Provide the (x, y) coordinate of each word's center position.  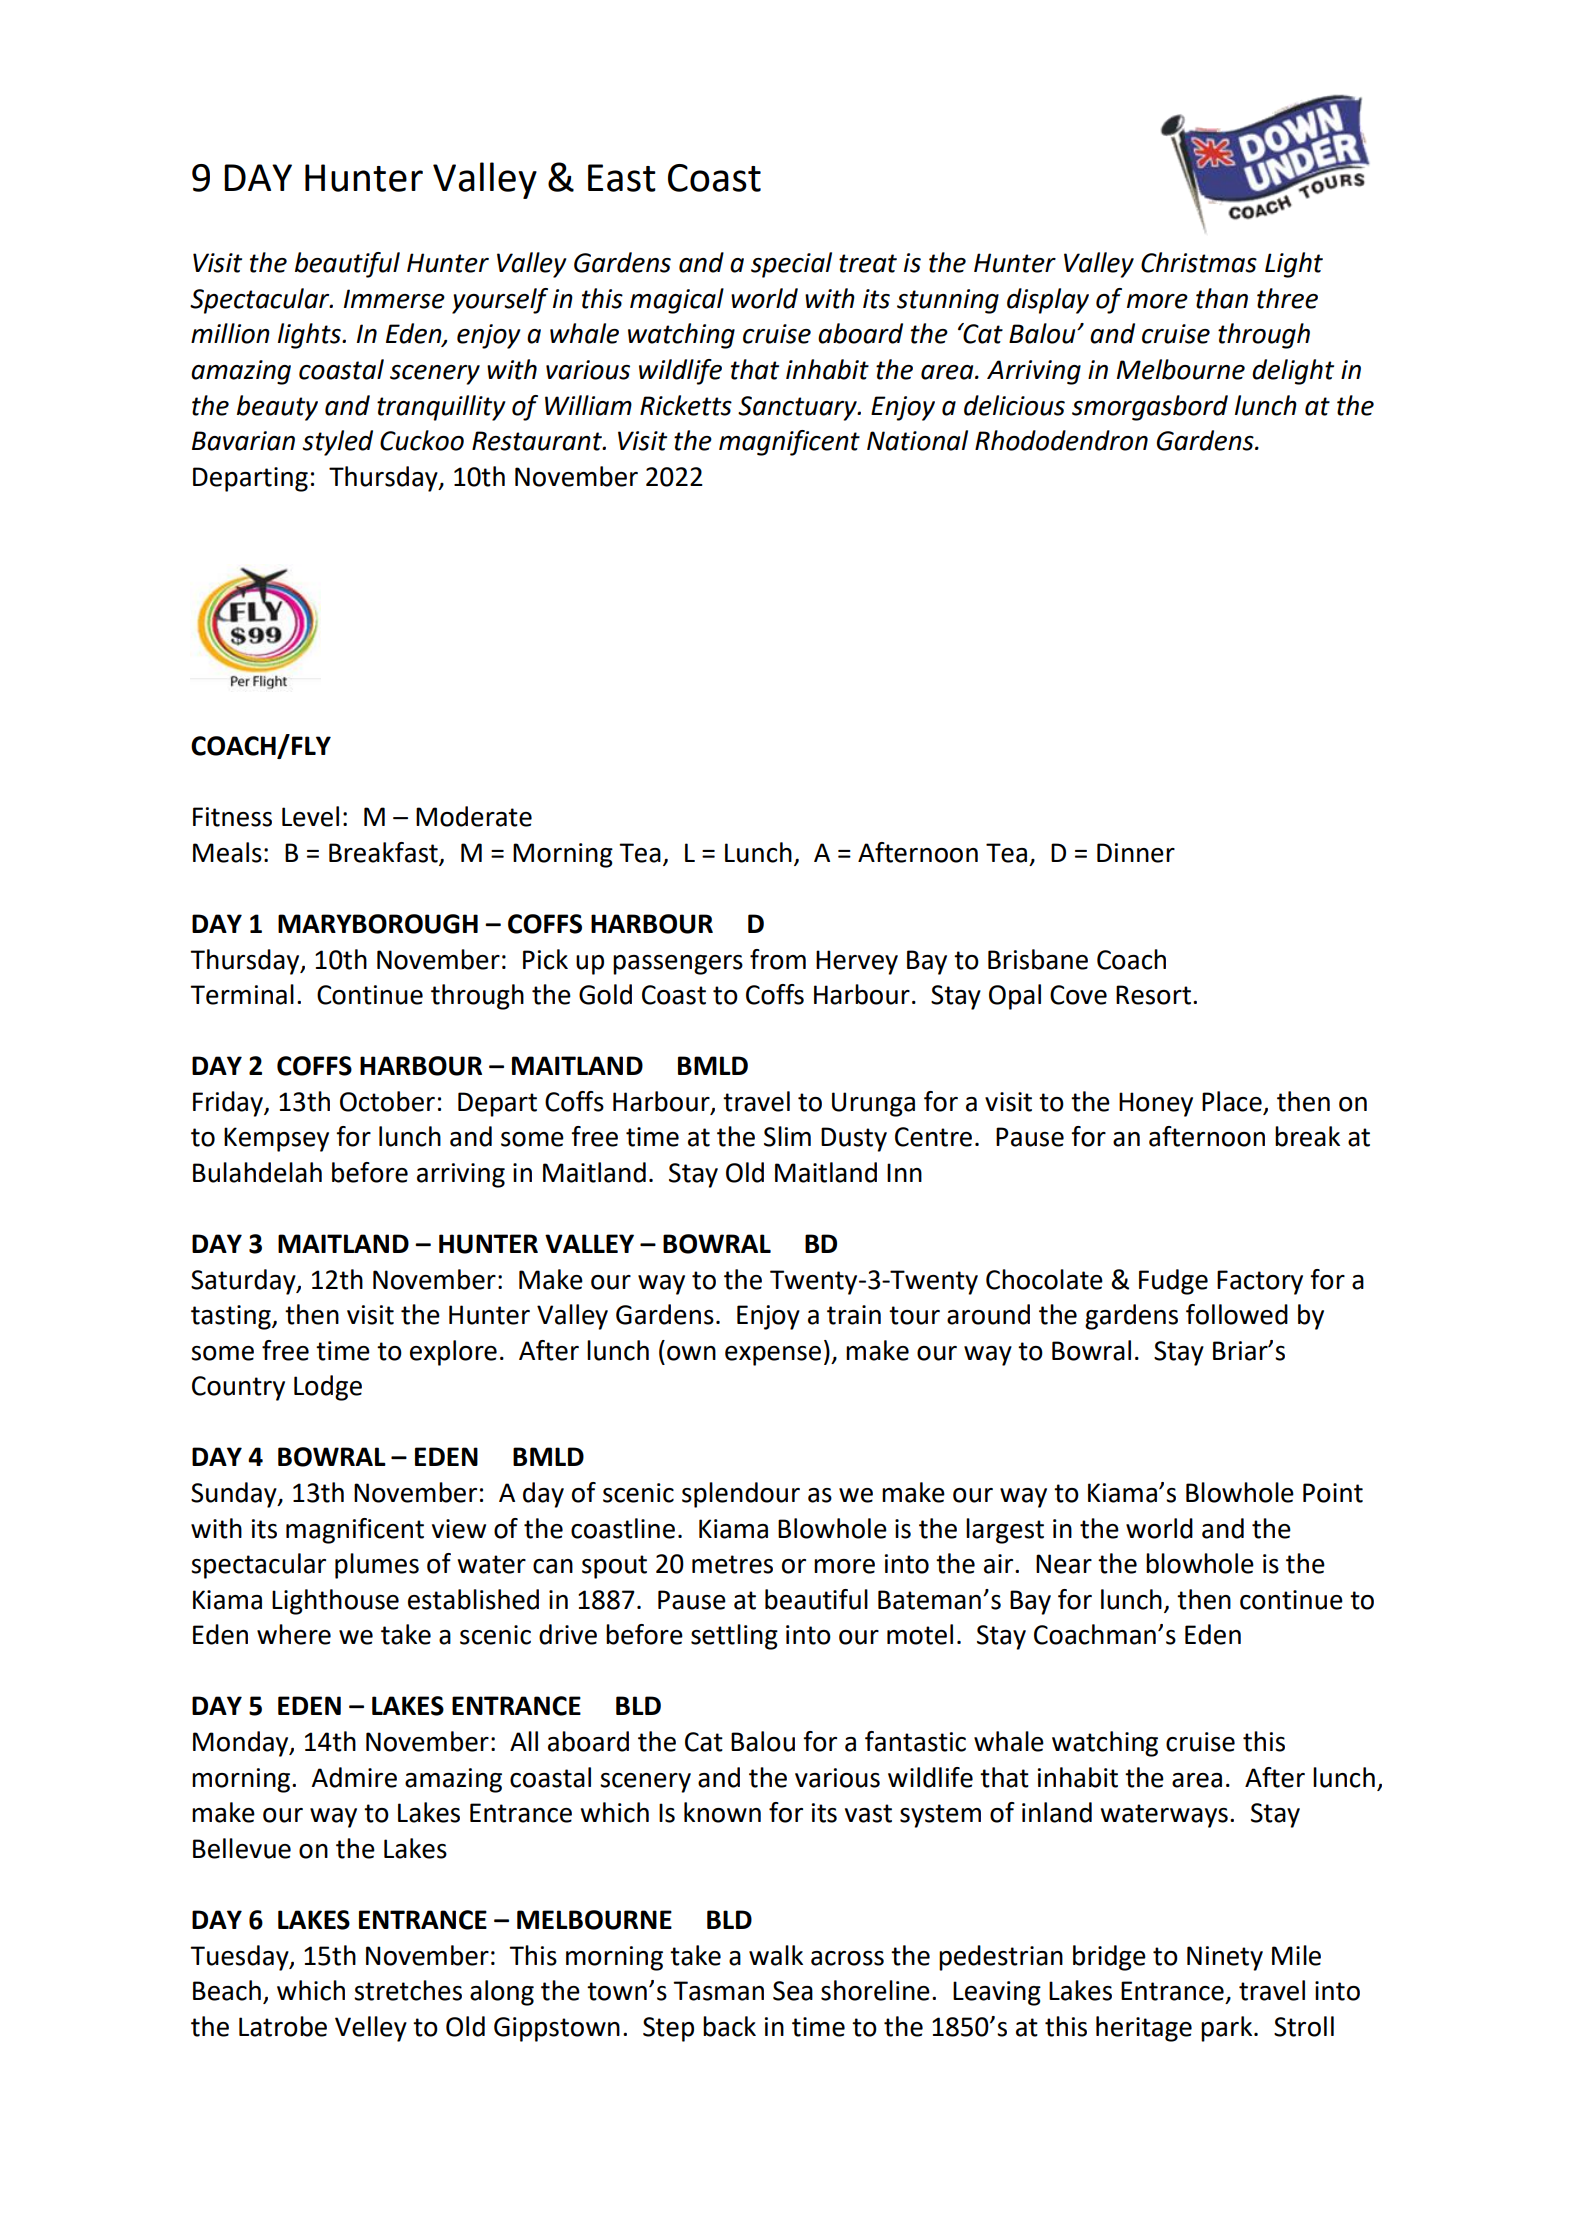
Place (1232, 1101)
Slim (787, 1136)
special (791, 265)
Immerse (394, 299)
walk (776, 1955)
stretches (408, 1990)
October (387, 1101)
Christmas (1199, 262)
